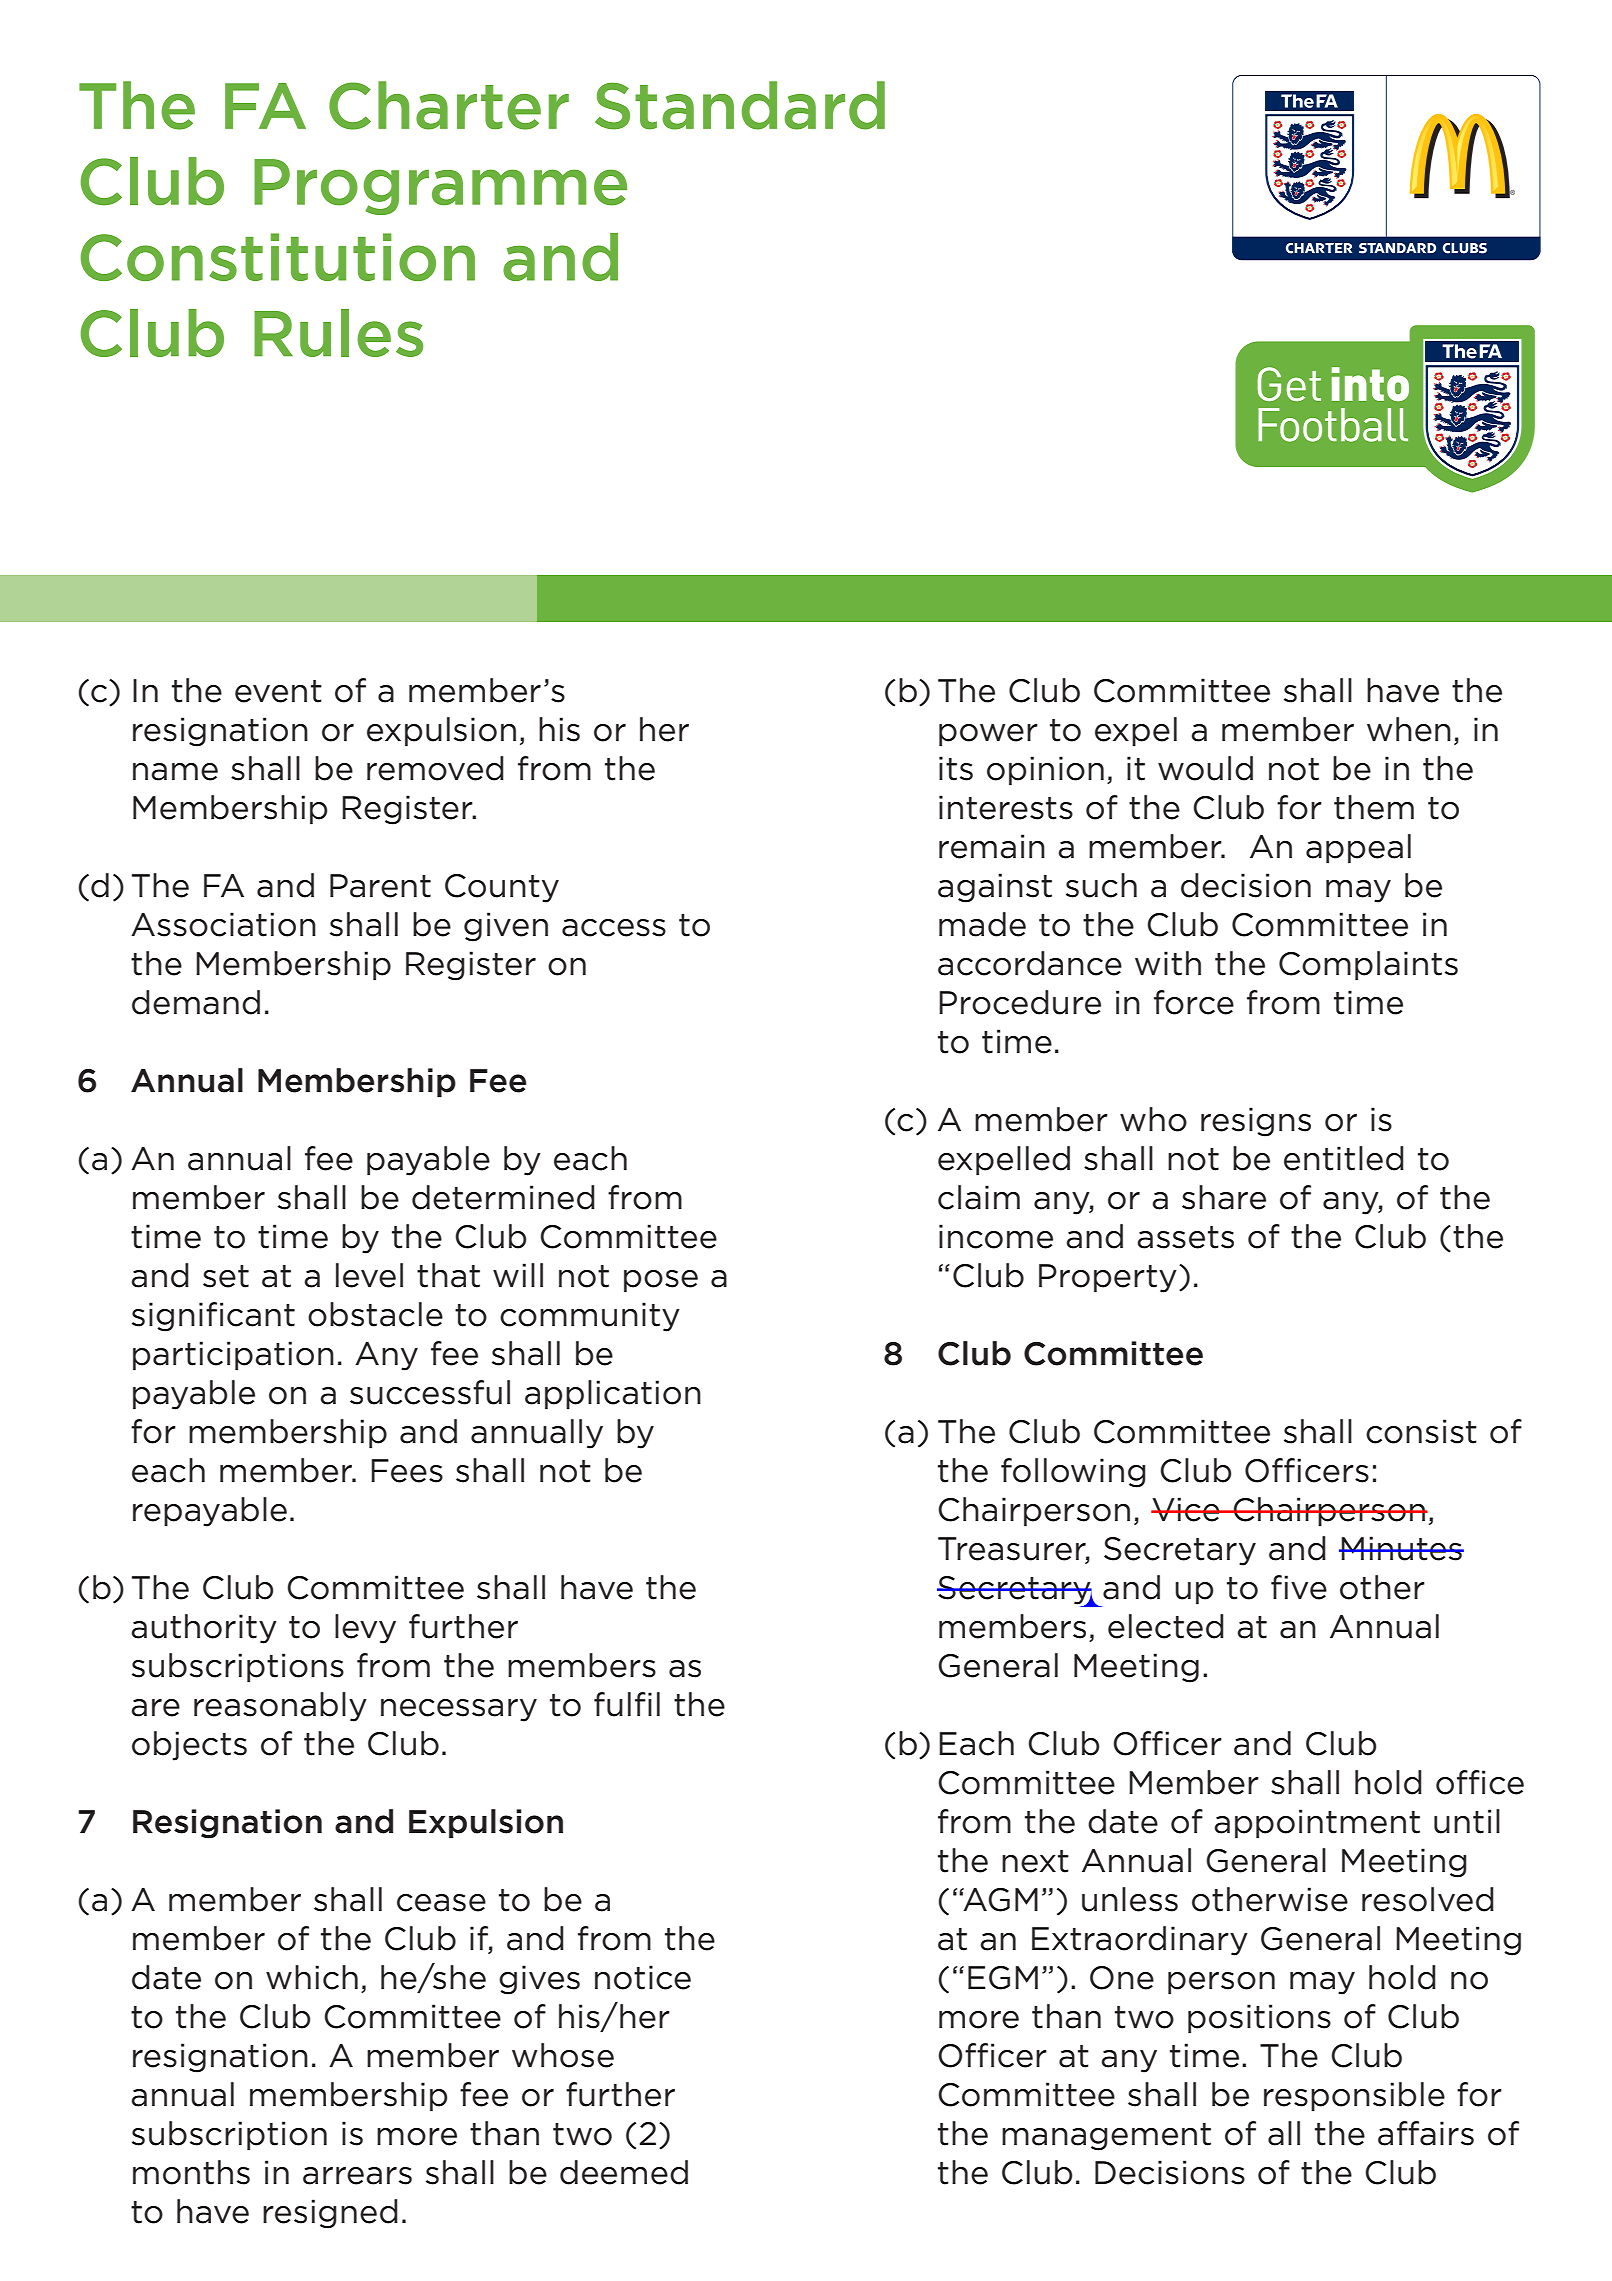  Describe the element at coordinates (1344, 1158) in the screenshot. I see `entitled` at that location.
